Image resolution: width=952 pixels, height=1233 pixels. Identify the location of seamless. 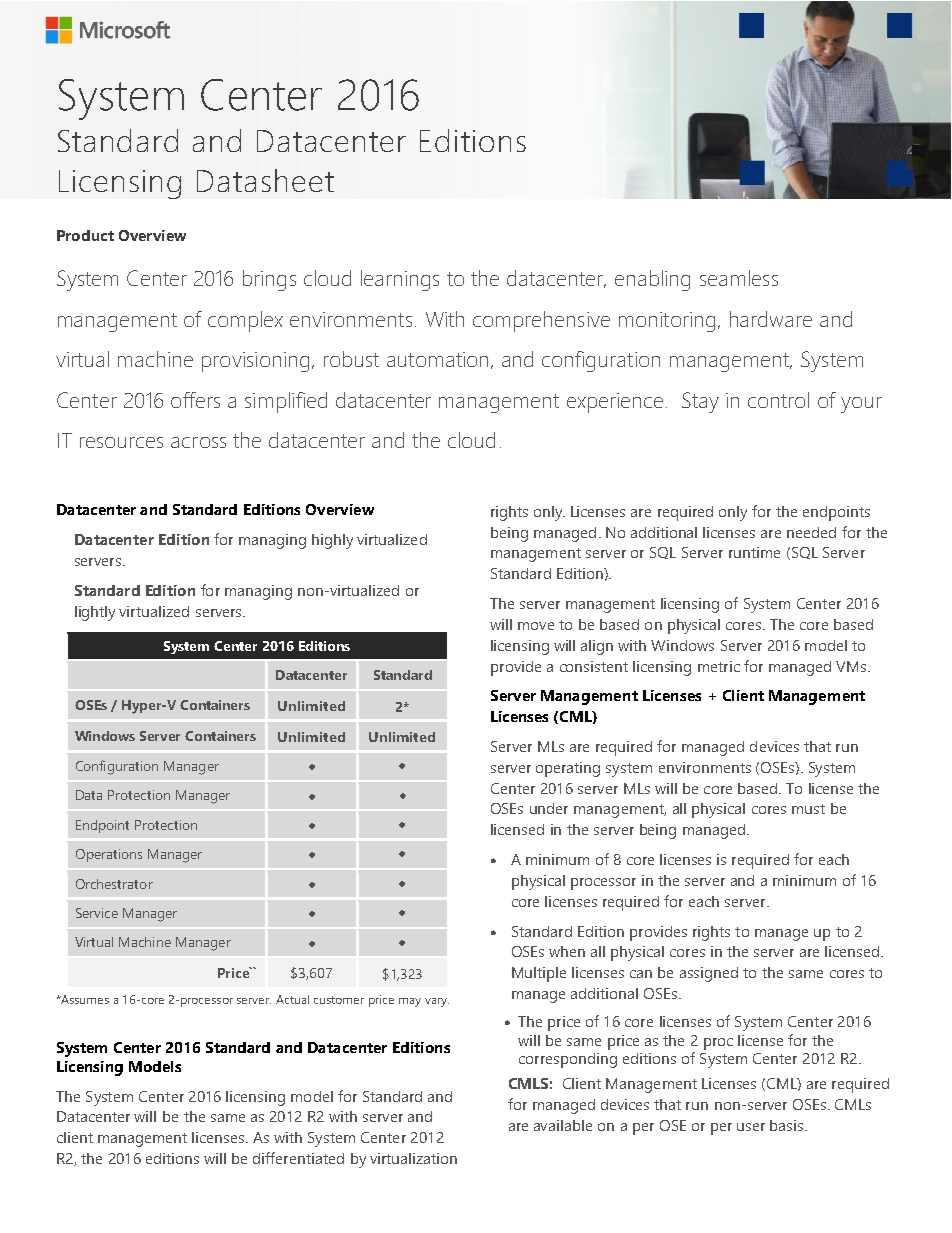
(739, 278).
